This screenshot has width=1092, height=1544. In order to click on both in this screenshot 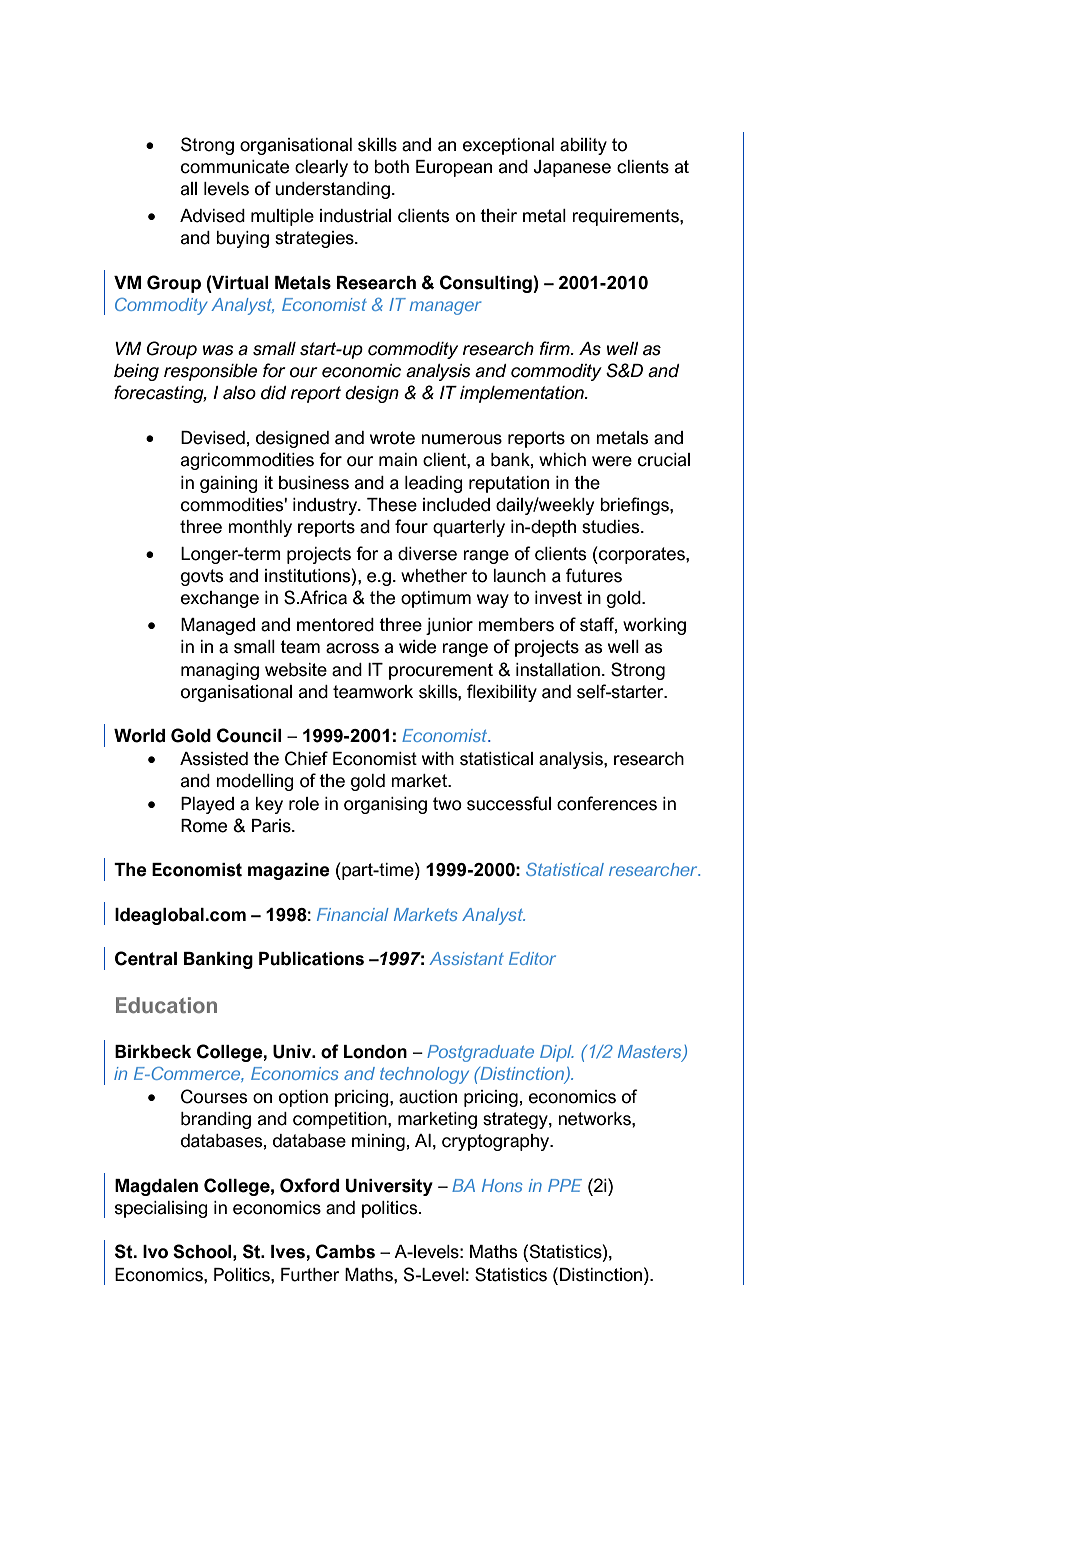, I will do `click(391, 167)`.
